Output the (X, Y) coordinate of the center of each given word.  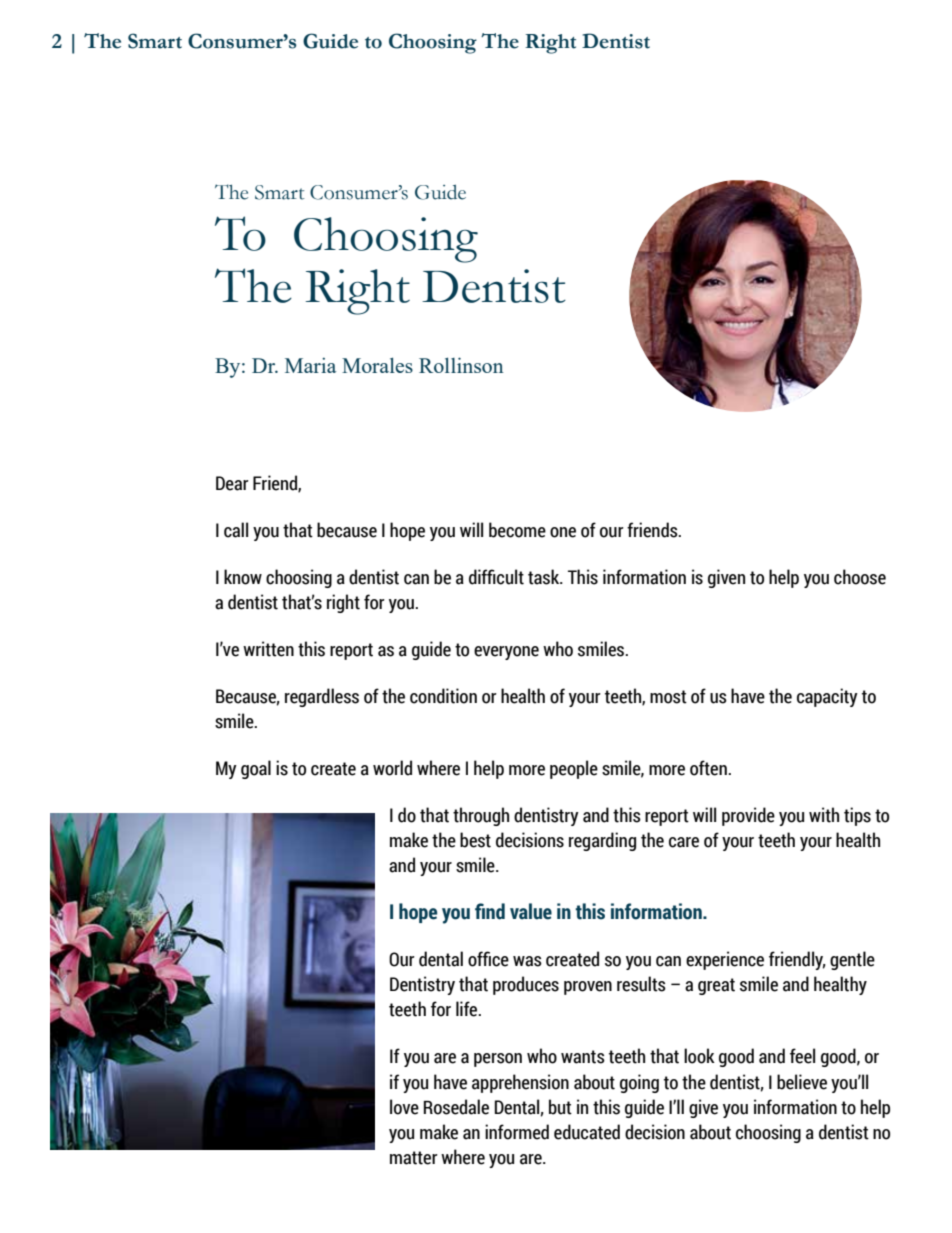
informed (517, 1132)
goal (256, 769)
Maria (310, 365)
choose (860, 577)
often (709, 768)
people (574, 769)
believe (802, 1082)
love (404, 1107)
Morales (377, 365)
